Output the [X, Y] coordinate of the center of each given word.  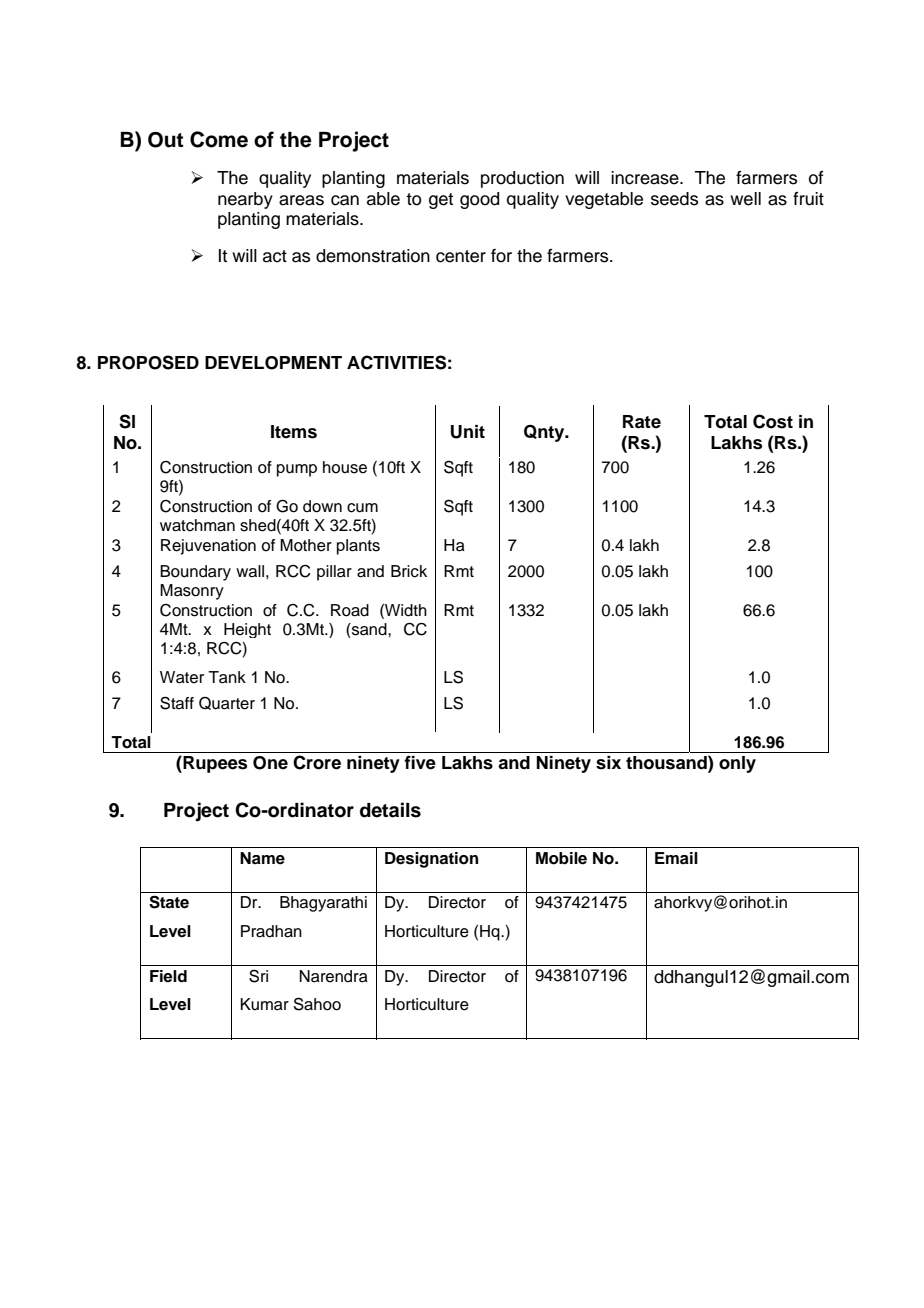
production [522, 179]
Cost [773, 421]
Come [219, 139]
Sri [258, 976]
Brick [409, 571]
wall [250, 571]
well [745, 199]
